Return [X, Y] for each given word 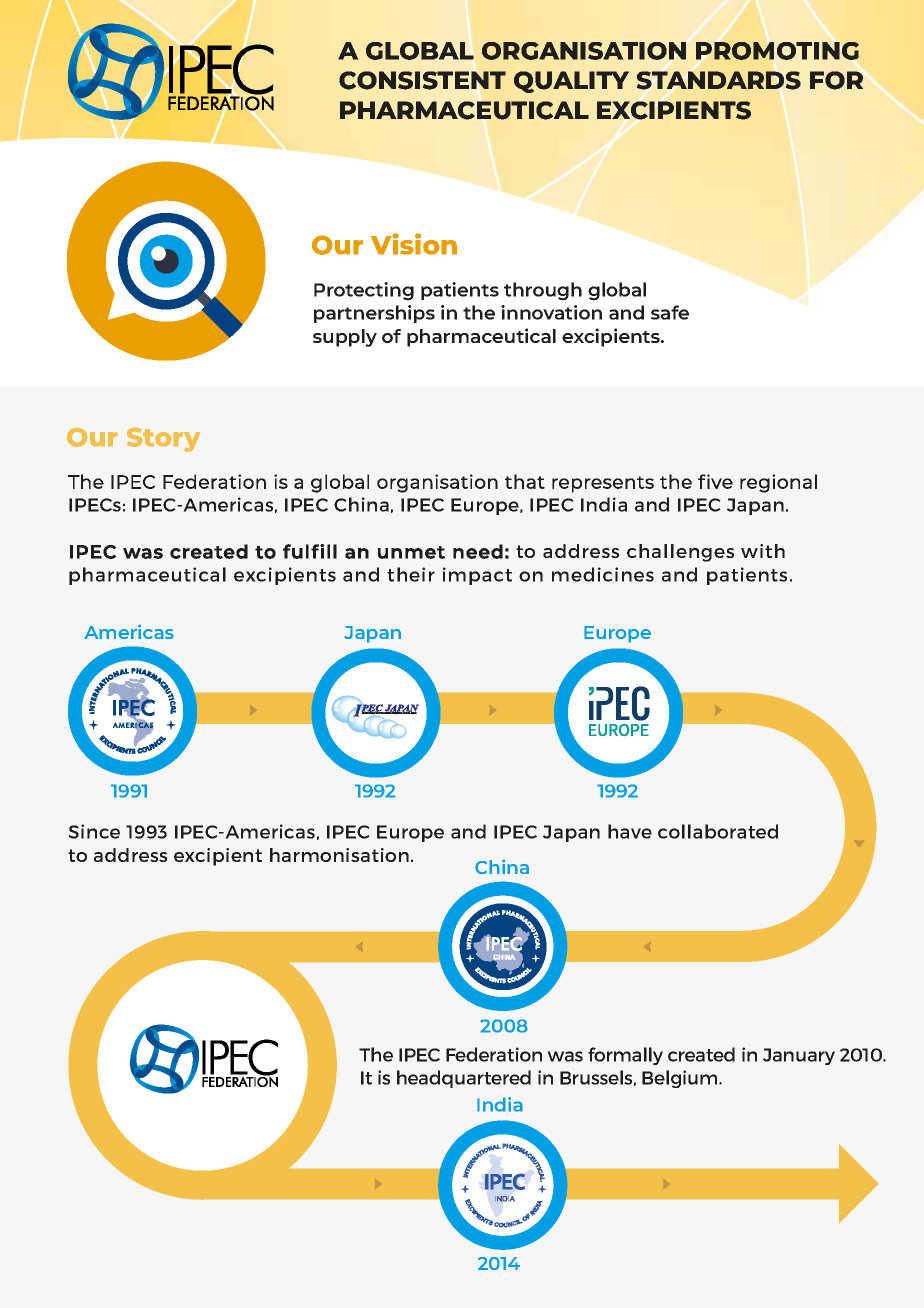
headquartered [464, 1079]
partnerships [374, 314]
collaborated [718, 831]
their [411, 574]
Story [163, 440]
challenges [680, 553]
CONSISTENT [422, 80]
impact [477, 576]
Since [94, 831]
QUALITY [571, 82]
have [630, 831]
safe [670, 312]
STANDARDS [719, 80]
